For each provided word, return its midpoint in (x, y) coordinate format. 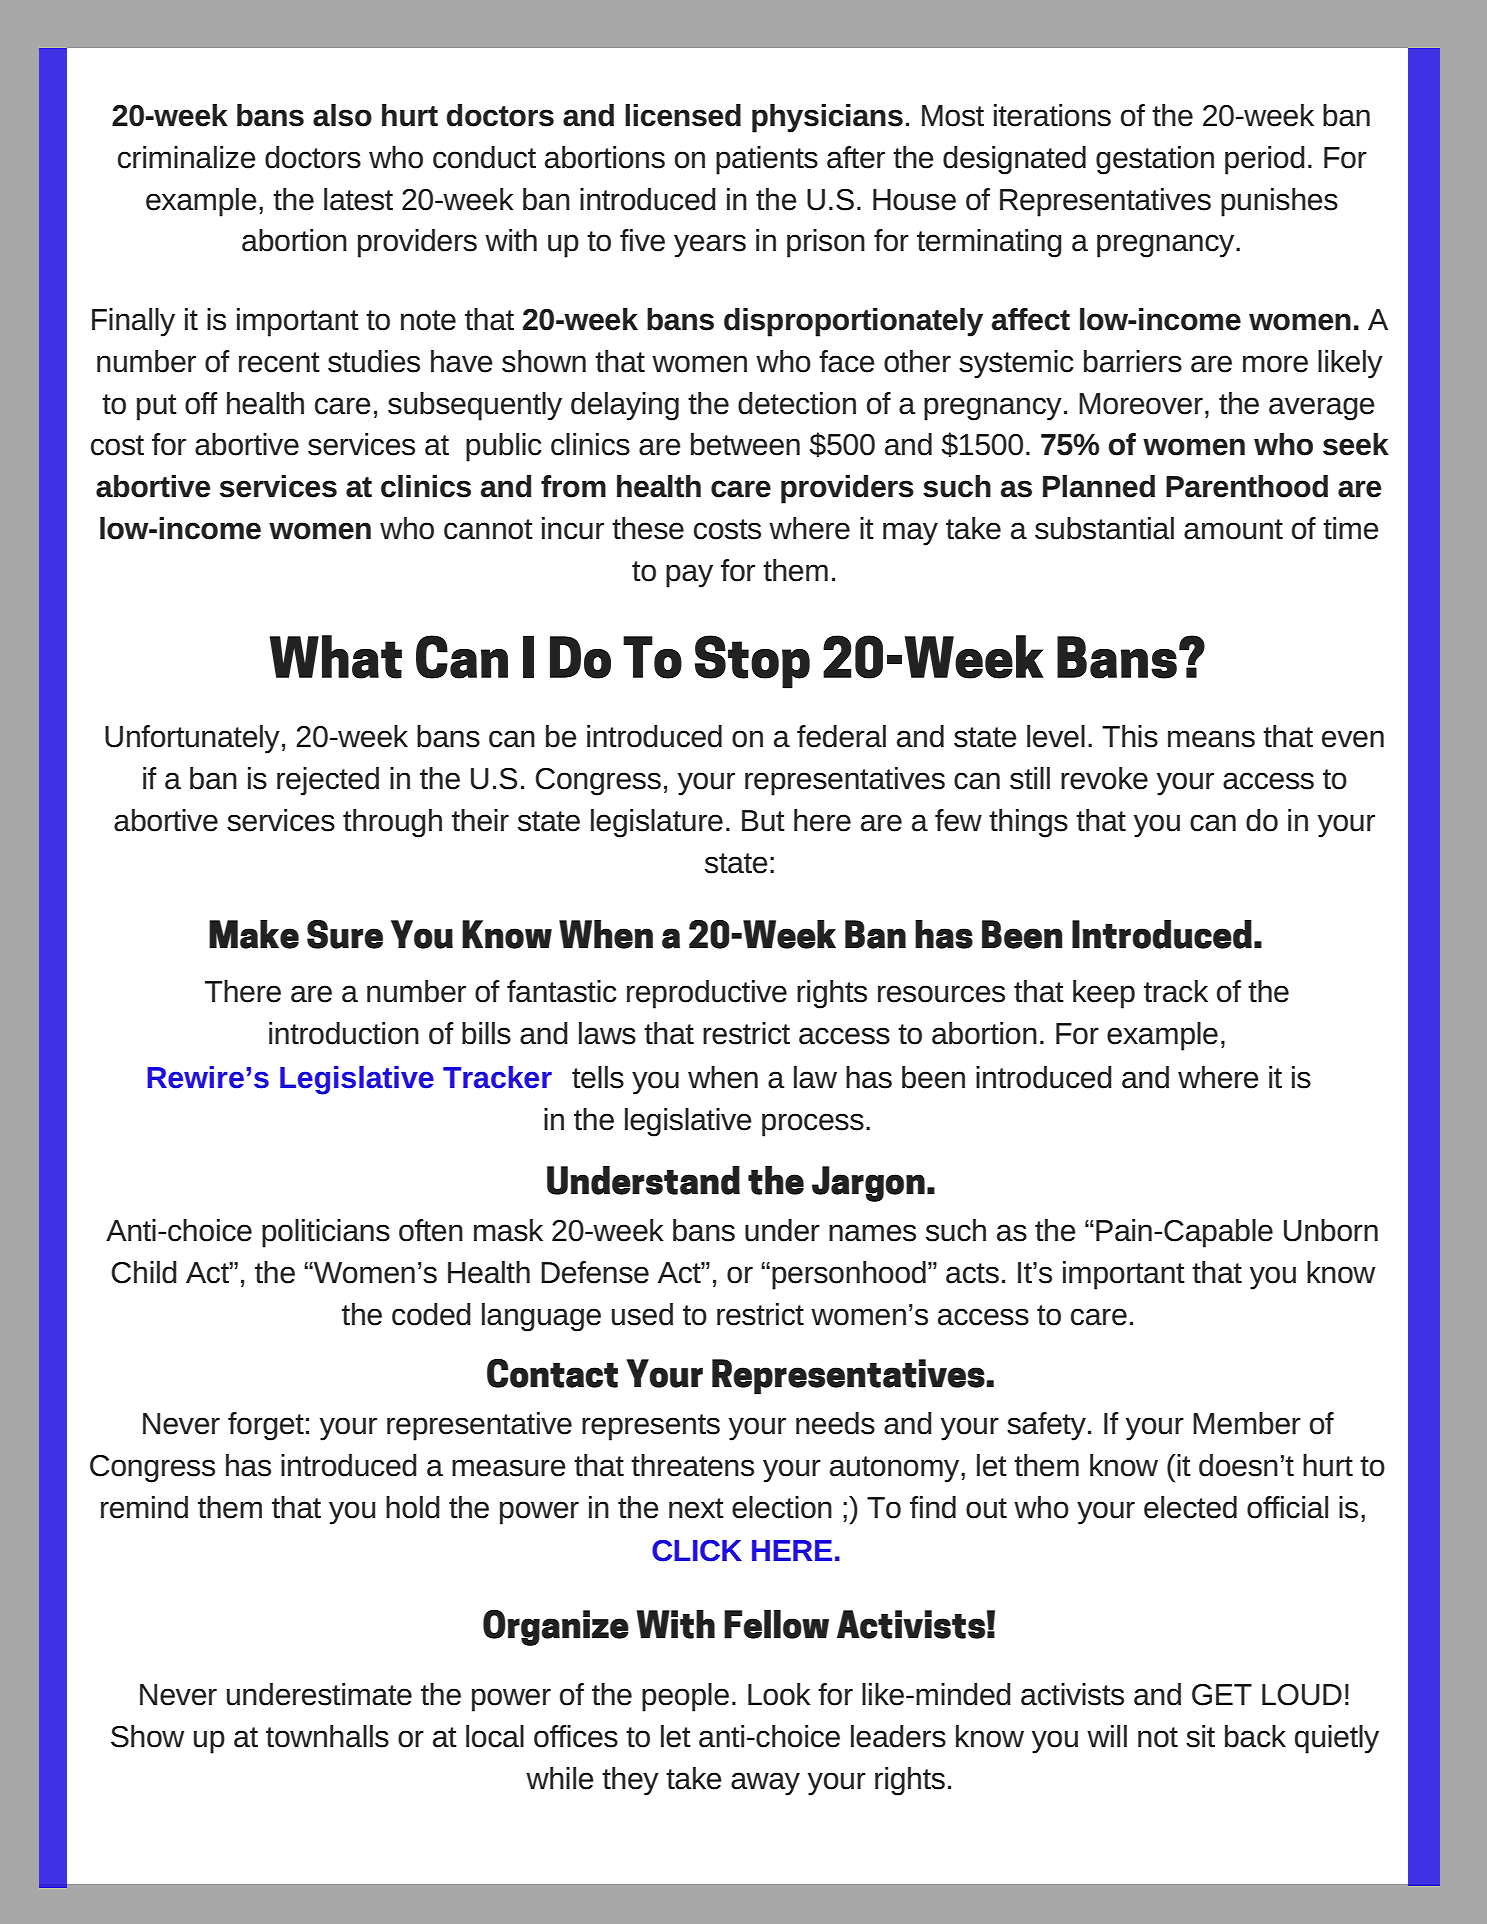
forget (266, 1426)
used (642, 1314)
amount (1233, 529)
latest (358, 199)
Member (1247, 1423)
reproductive (707, 994)
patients (767, 160)
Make (254, 934)
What (336, 657)
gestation (1155, 160)
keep (1104, 994)
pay (689, 576)
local (495, 1736)
